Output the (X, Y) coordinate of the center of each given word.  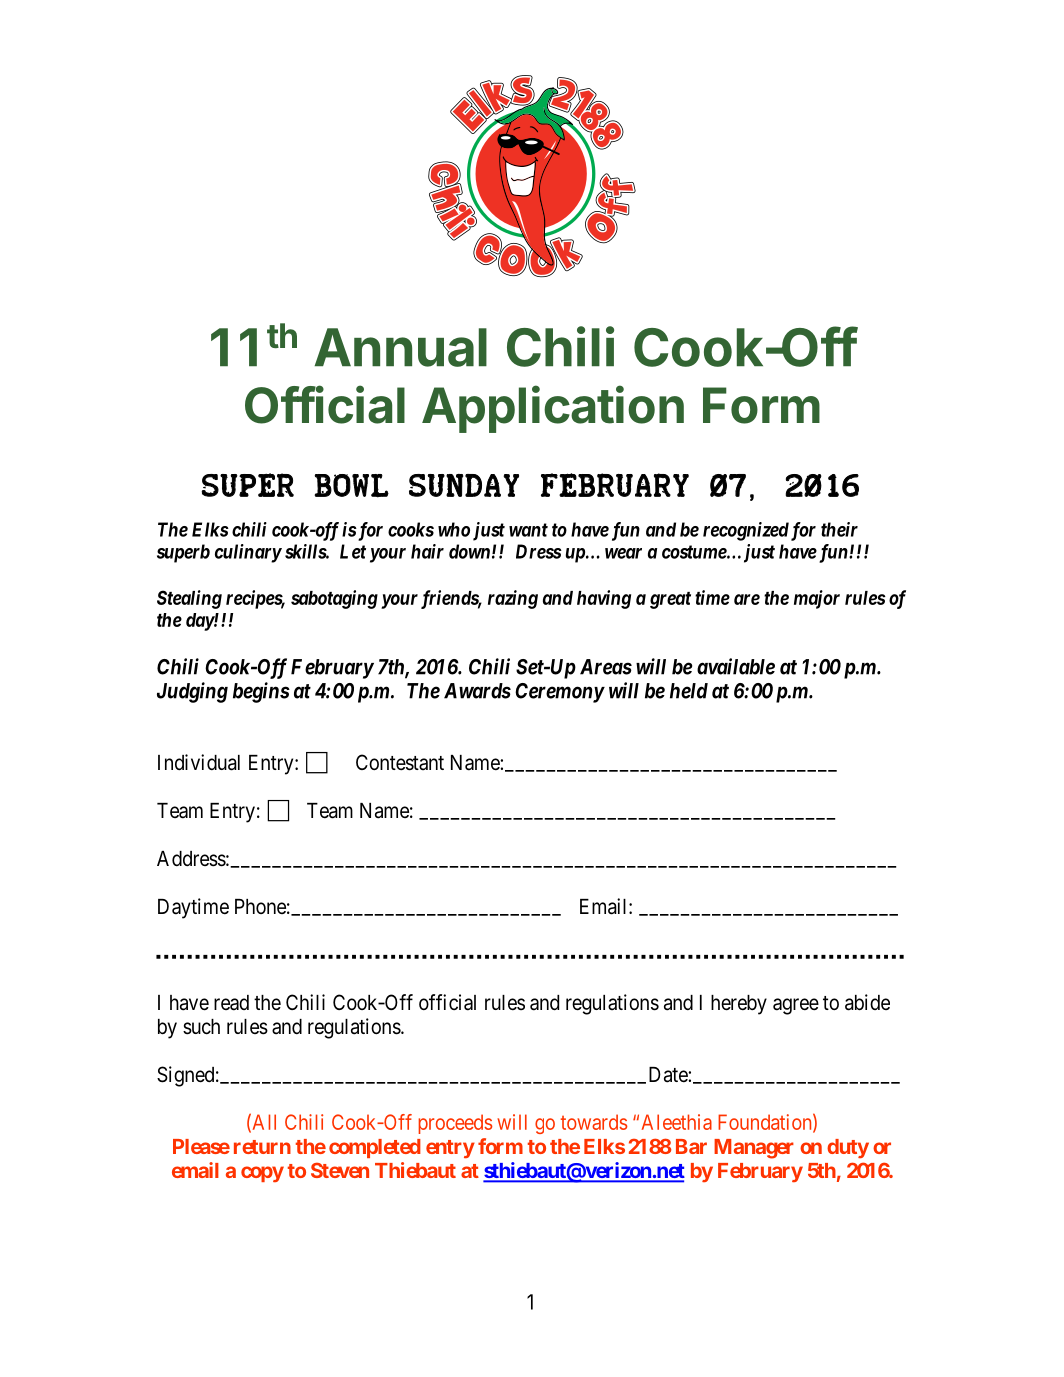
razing (513, 599)
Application (553, 409)
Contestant (400, 762)
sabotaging (334, 599)
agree (796, 1006)
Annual (401, 347)
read (231, 1003)
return (262, 1147)
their (839, 529)
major (817, 599)
